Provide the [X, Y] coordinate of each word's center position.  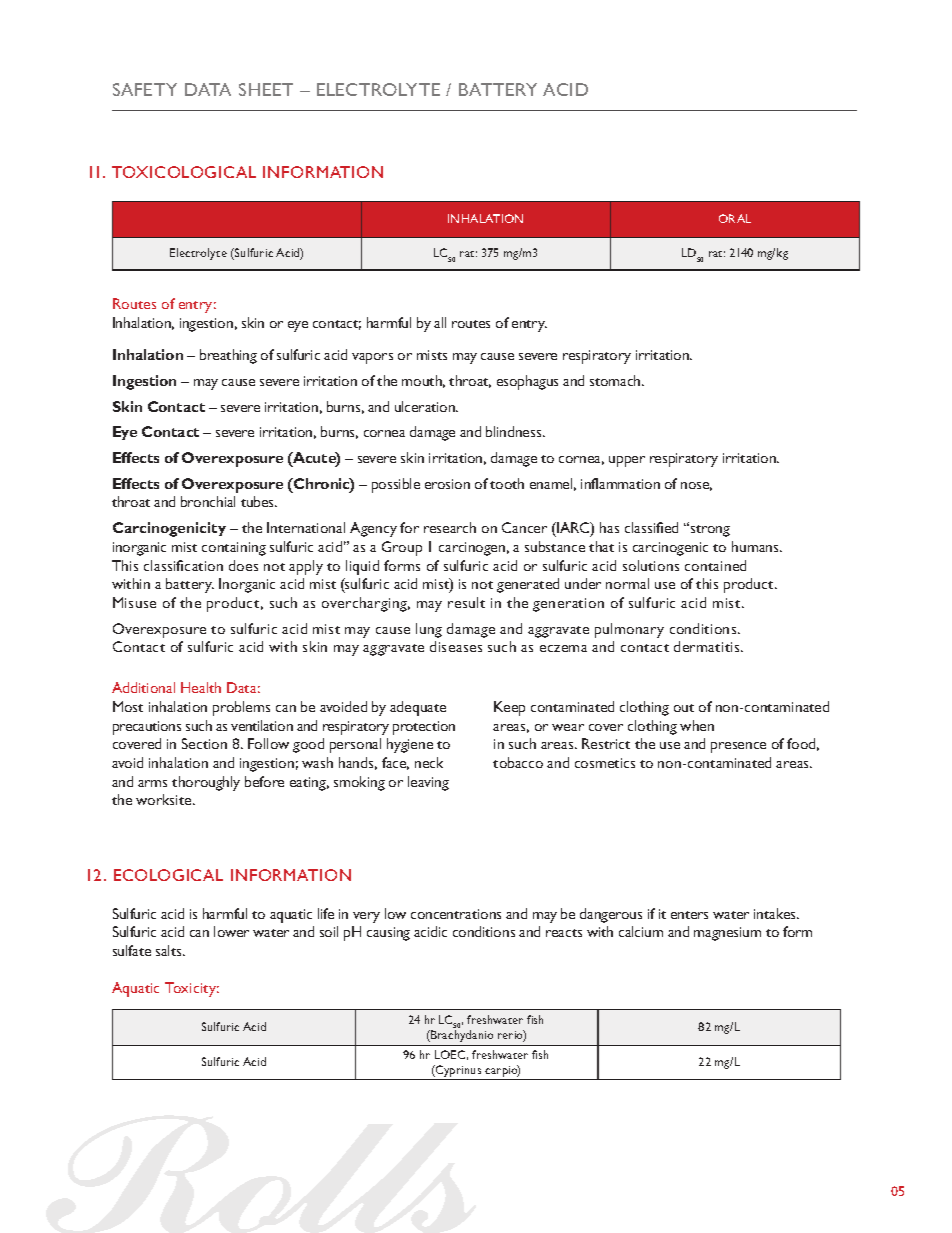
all [440, 322]
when [697, 725]
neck [429, 762]
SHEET [266, 89]
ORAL [735, 218]
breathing [228, 356]
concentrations [456, 914]
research [450, 527]
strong [709, 530]
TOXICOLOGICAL [184, 172]
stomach [616, 380]
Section [204, 743]
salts [170, 950]
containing [234, 549]
